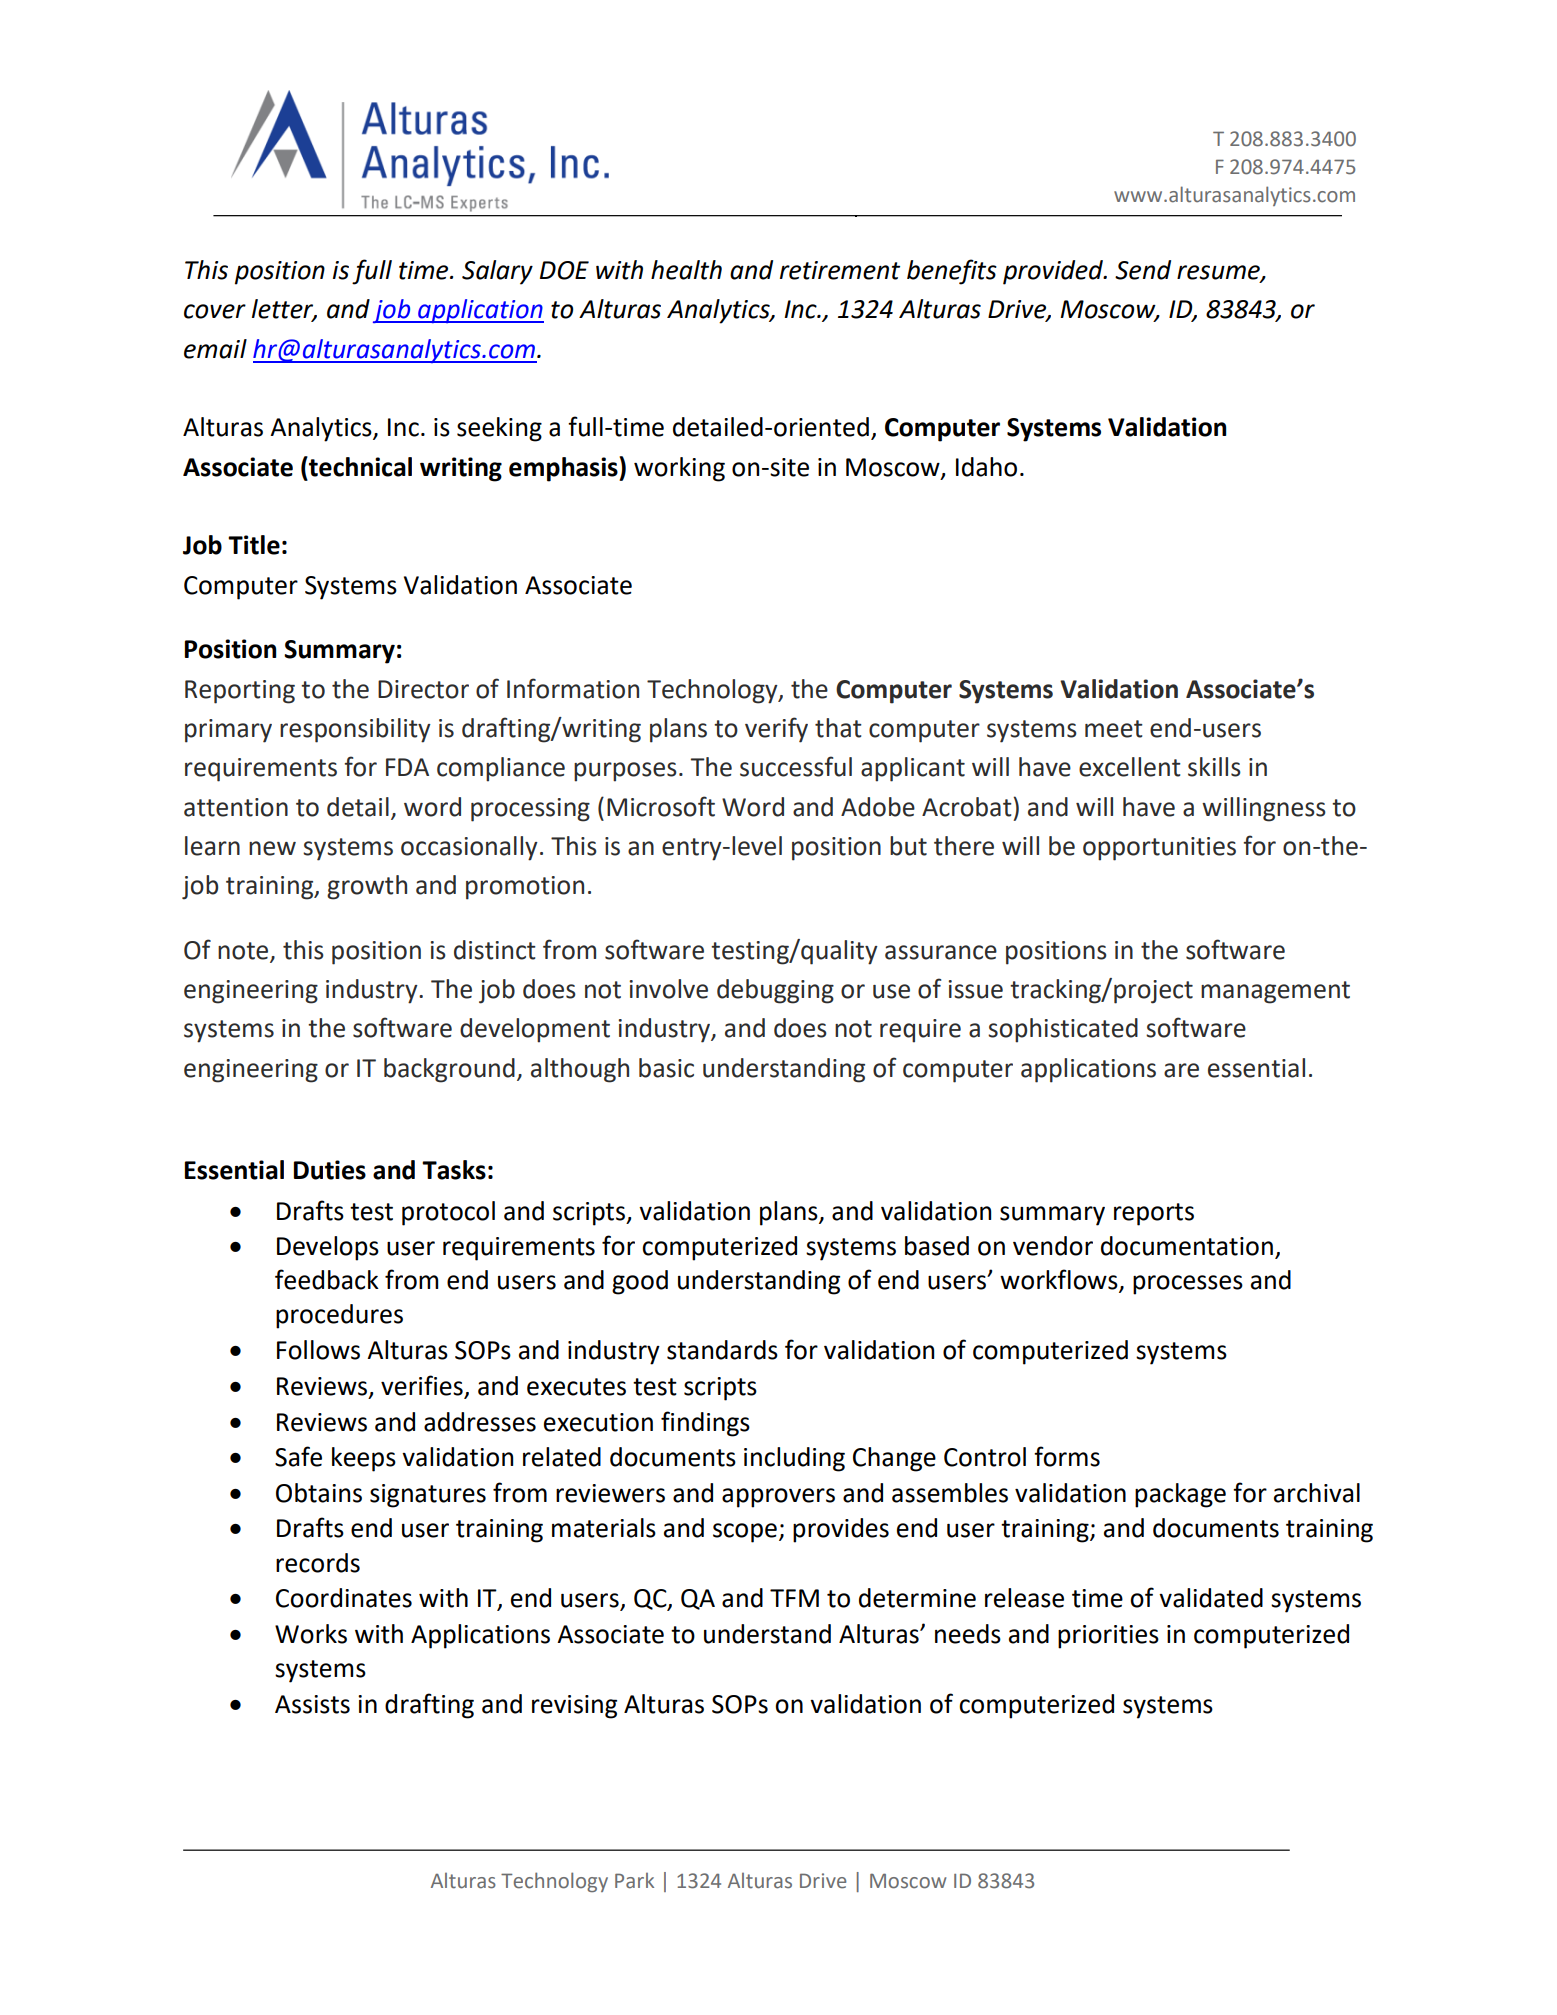 Image resolution: width=1557 pixels, height=2015 pixels. I want to click on sophisticated, so click(1063, 1030).
